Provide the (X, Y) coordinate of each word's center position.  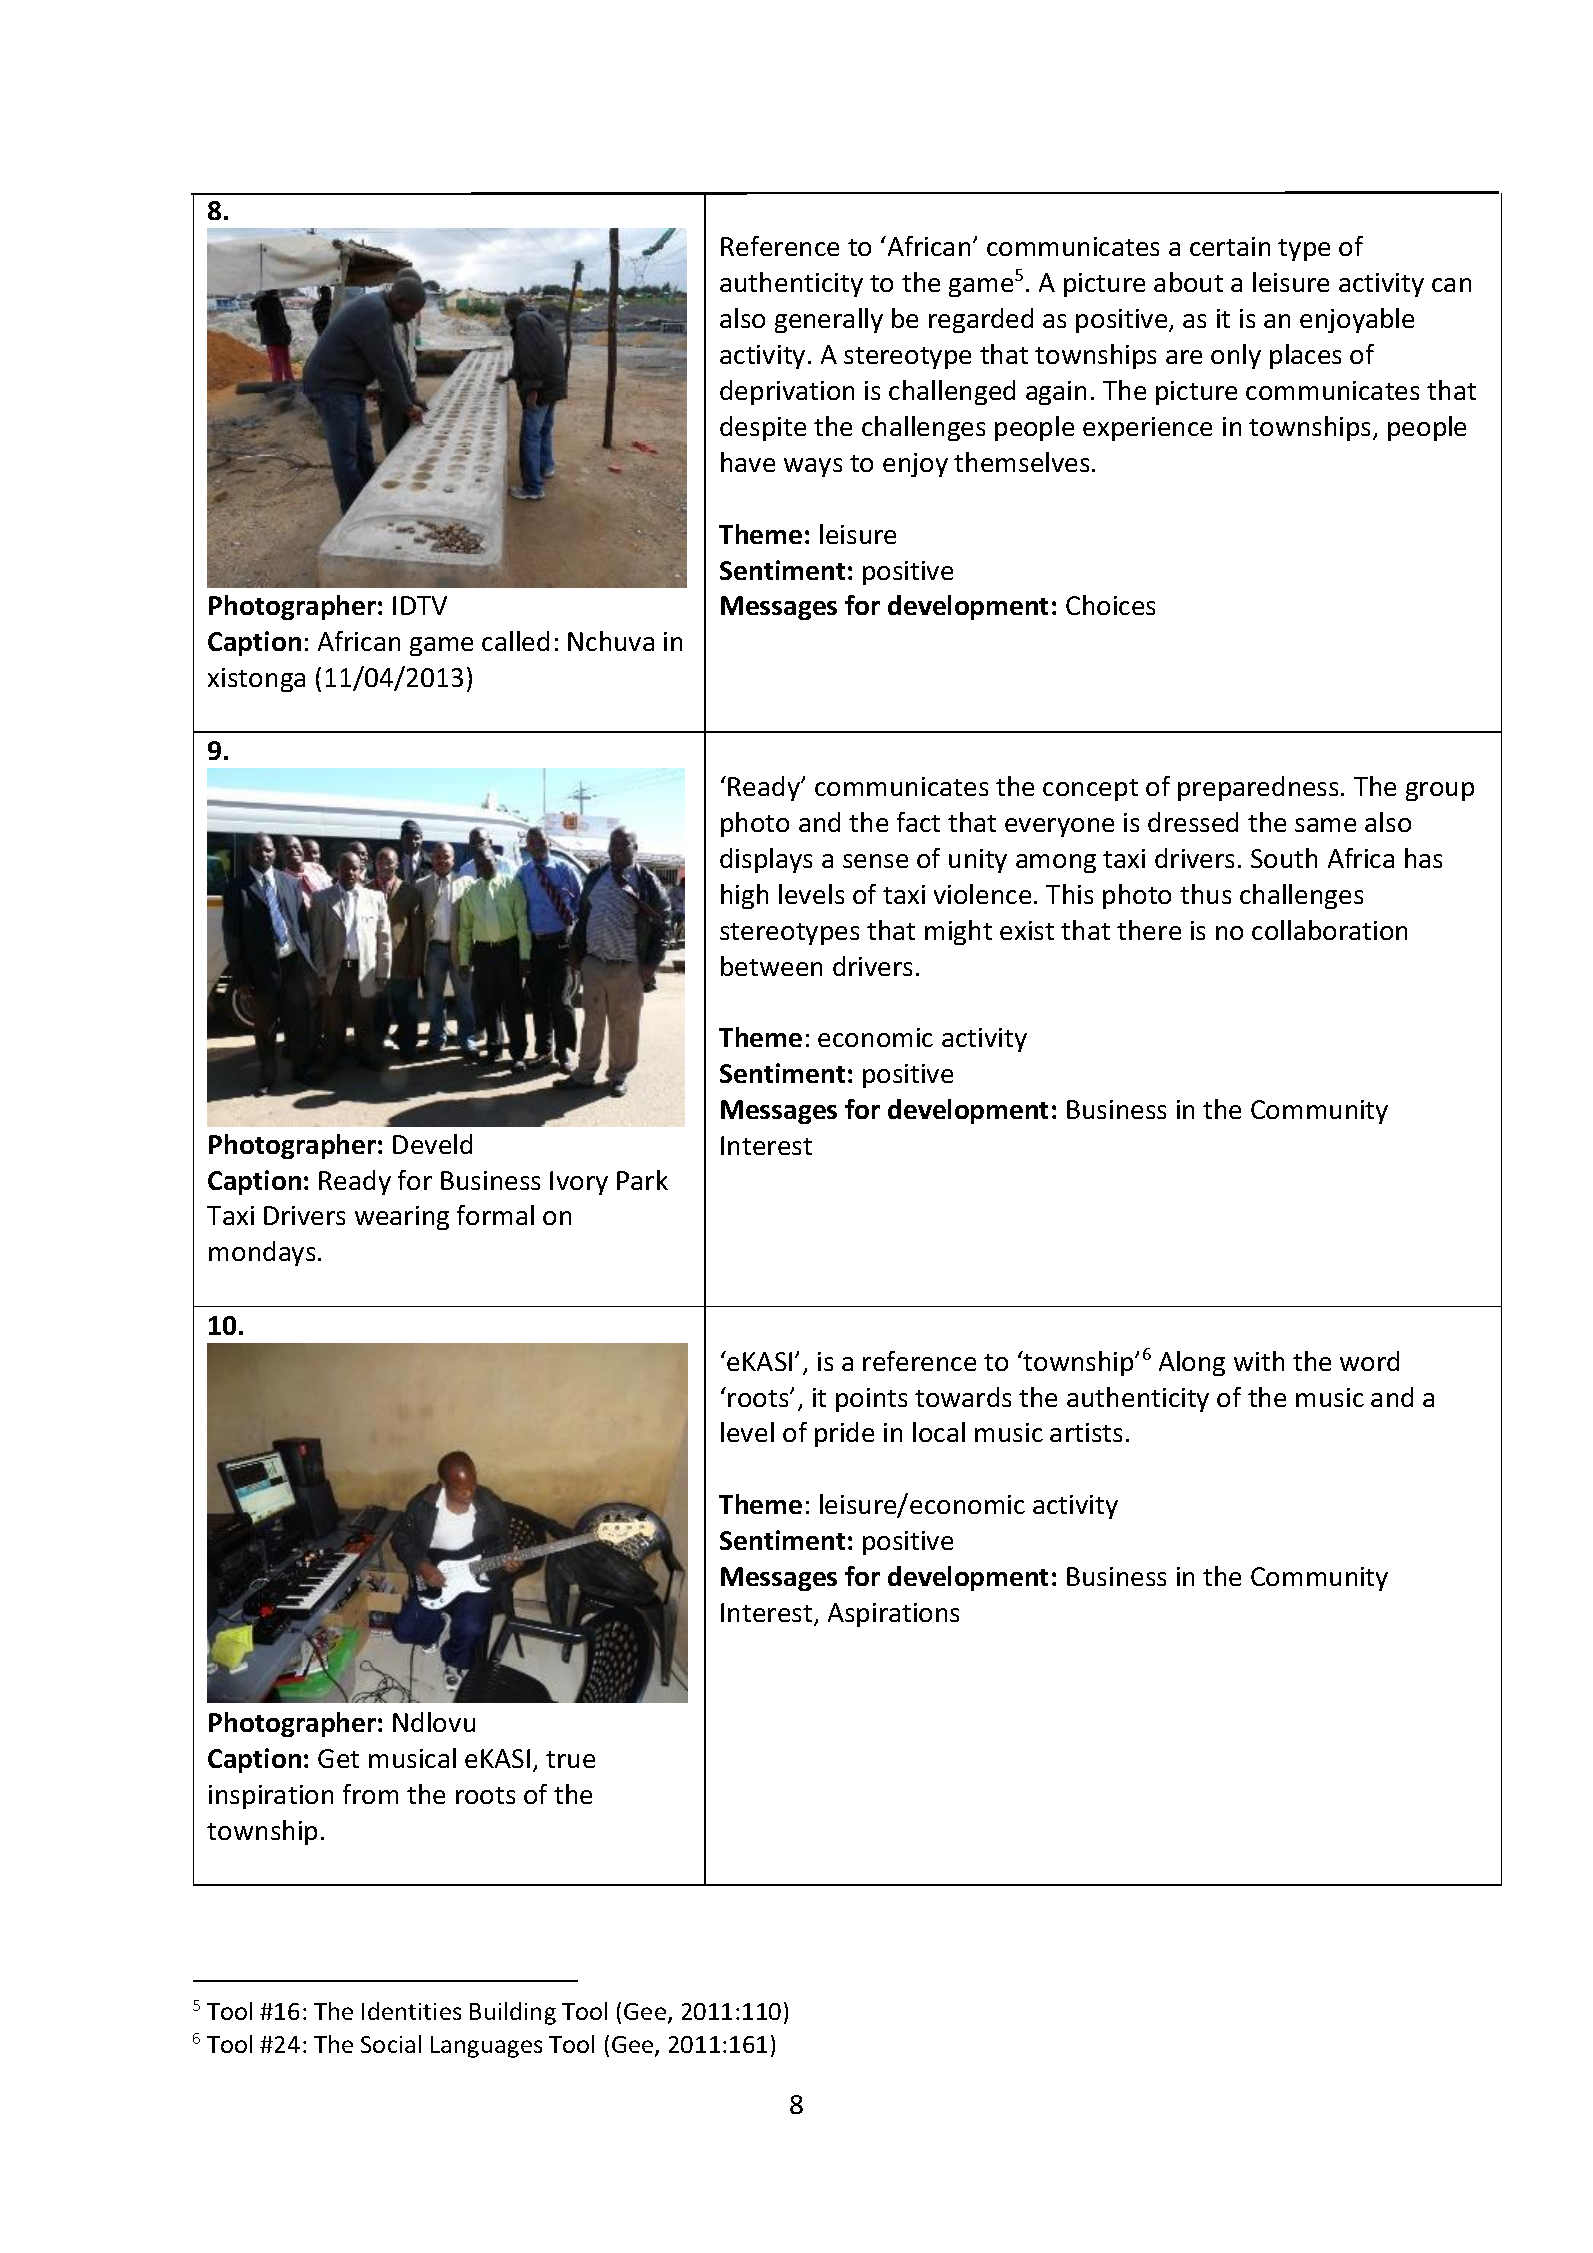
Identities (411, 2011)
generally (829, 320)
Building (513, 2013)
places (1305, 356)
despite (763, 428)
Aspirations (893, 1615)
